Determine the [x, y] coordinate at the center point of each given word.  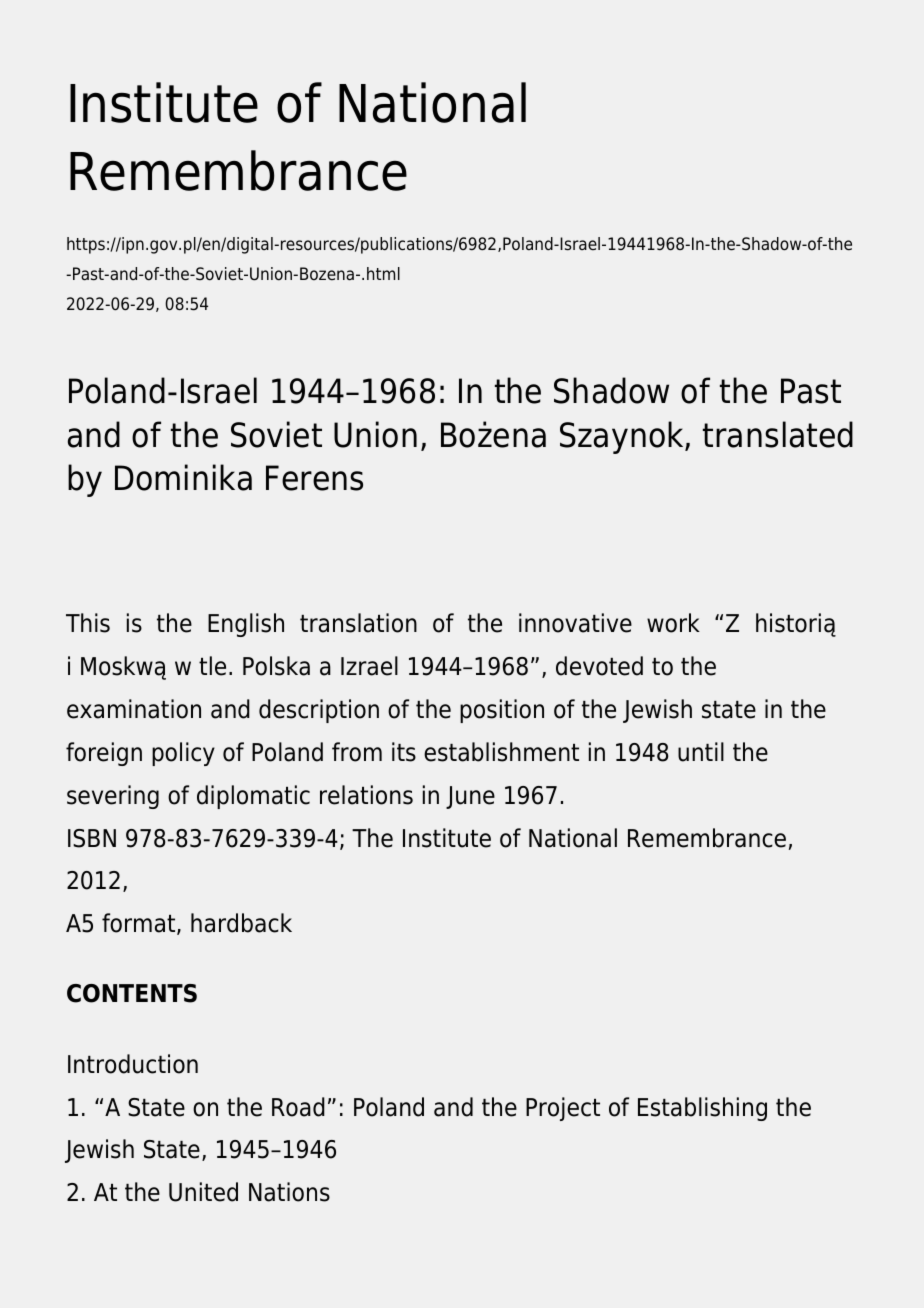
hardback [241, 923]
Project [563, 1109]
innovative [575, 623]
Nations [289, 1192]
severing [113, 797]
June [470, 797]
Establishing [702, 1109]
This [88, 623]
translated [778, 434]
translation [358, 623]
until [701, 752]
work [673, 623]
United [203, 1192]
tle [212, 666]
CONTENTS [132, 993]
